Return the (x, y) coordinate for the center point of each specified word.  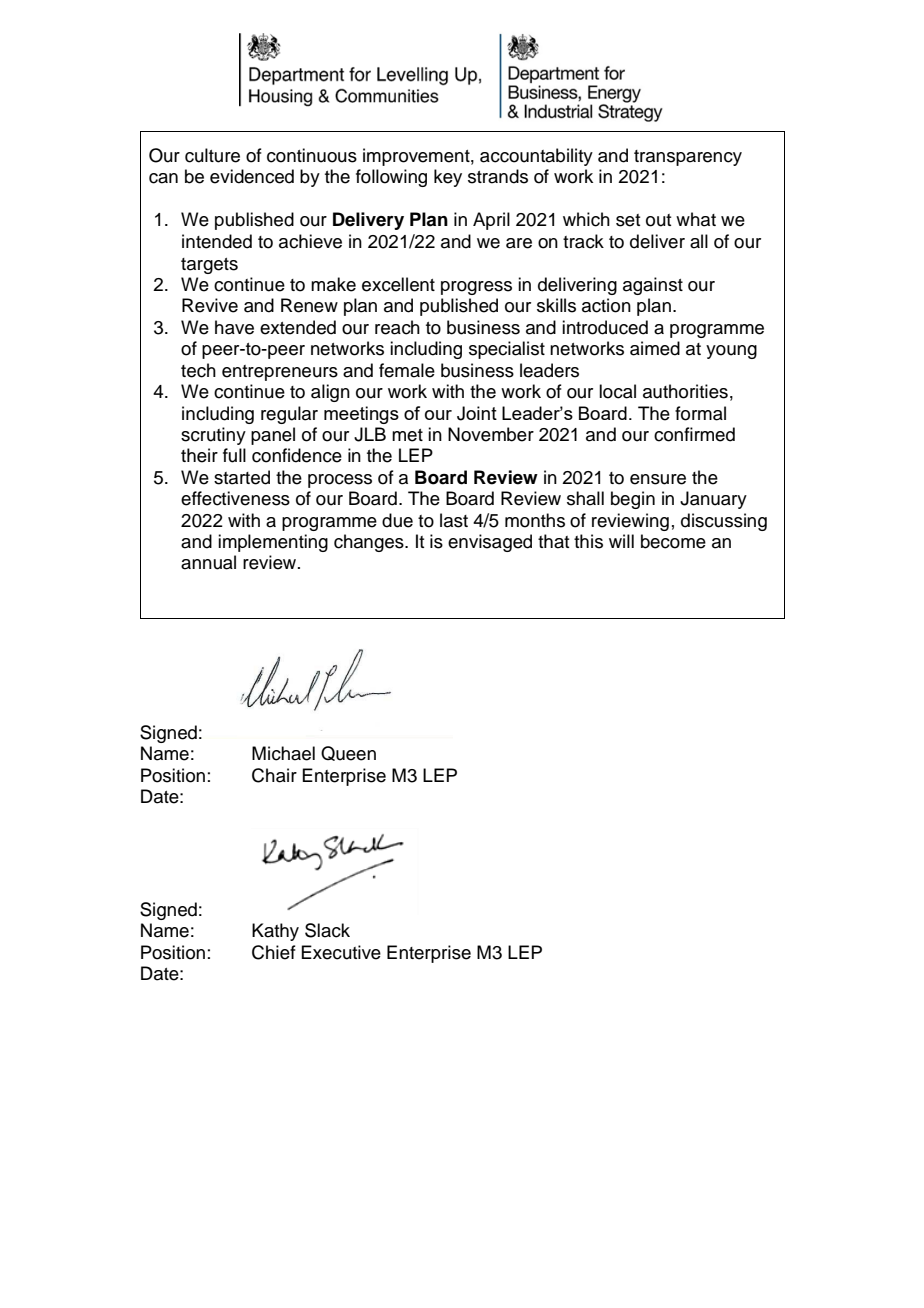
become (673, 541)
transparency (688, 158)
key (448, 178)
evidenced (252, 176)
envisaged (490, 543)
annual (208, 562)
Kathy (275, 932)
